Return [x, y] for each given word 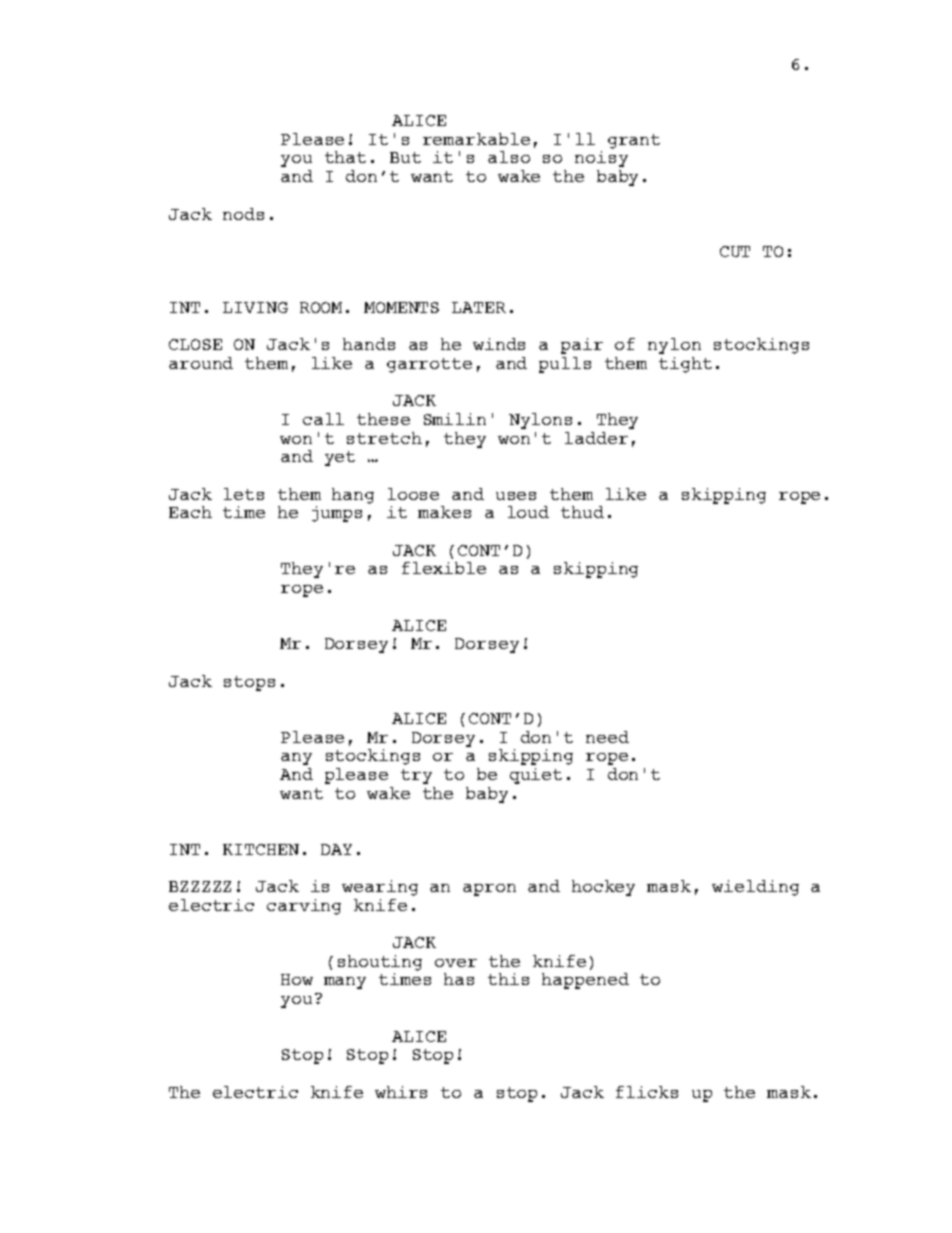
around [201, 363]
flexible [444, 568]
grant [634, 141]
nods [243, 214]
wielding [755, 888]
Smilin [455, 419]
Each [190, 512]
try [416, 776]
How [297, 979]
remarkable [476, 139]
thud [582, 512]
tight [685, 365]
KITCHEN [261, 849]
